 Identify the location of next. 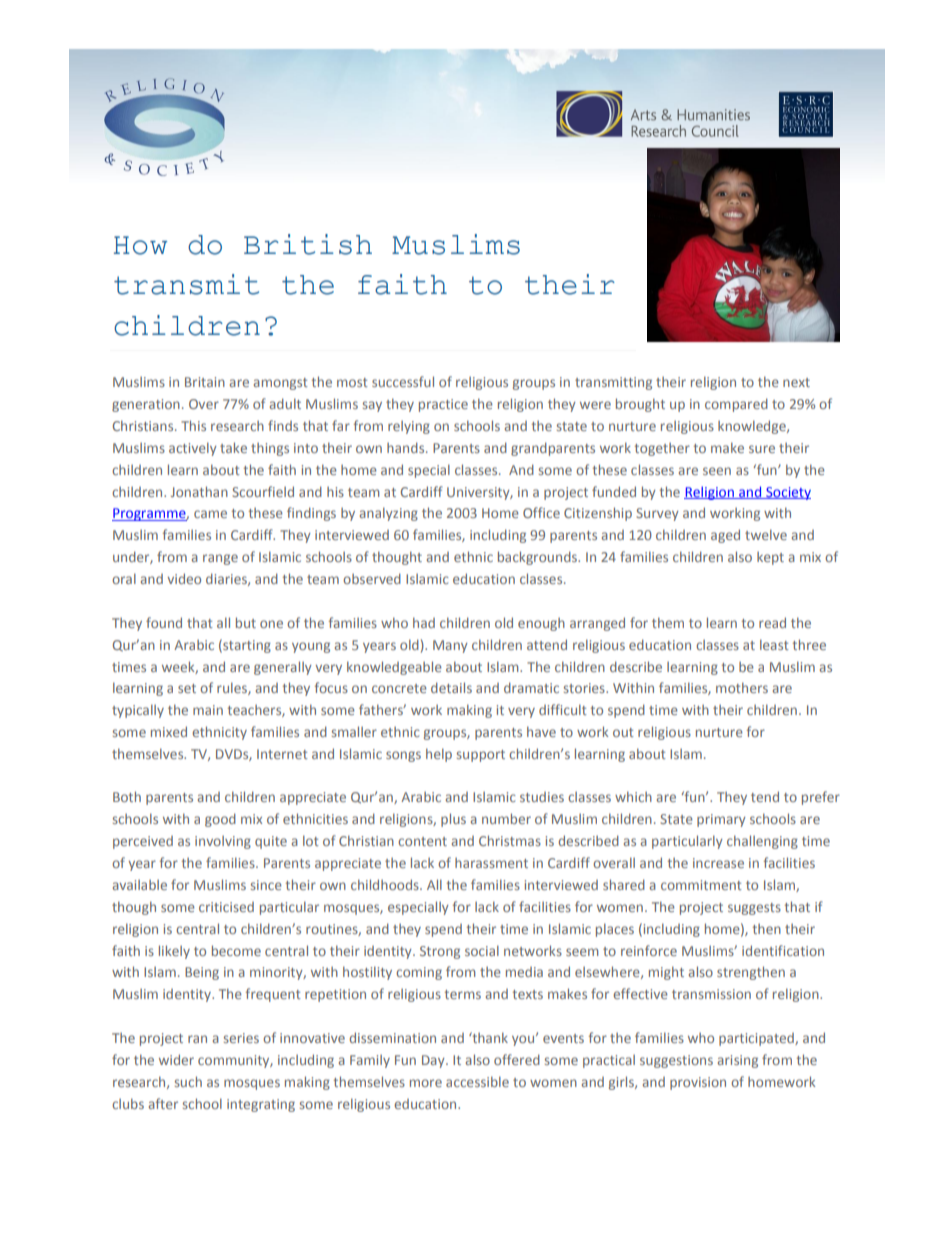
(796, 382).
